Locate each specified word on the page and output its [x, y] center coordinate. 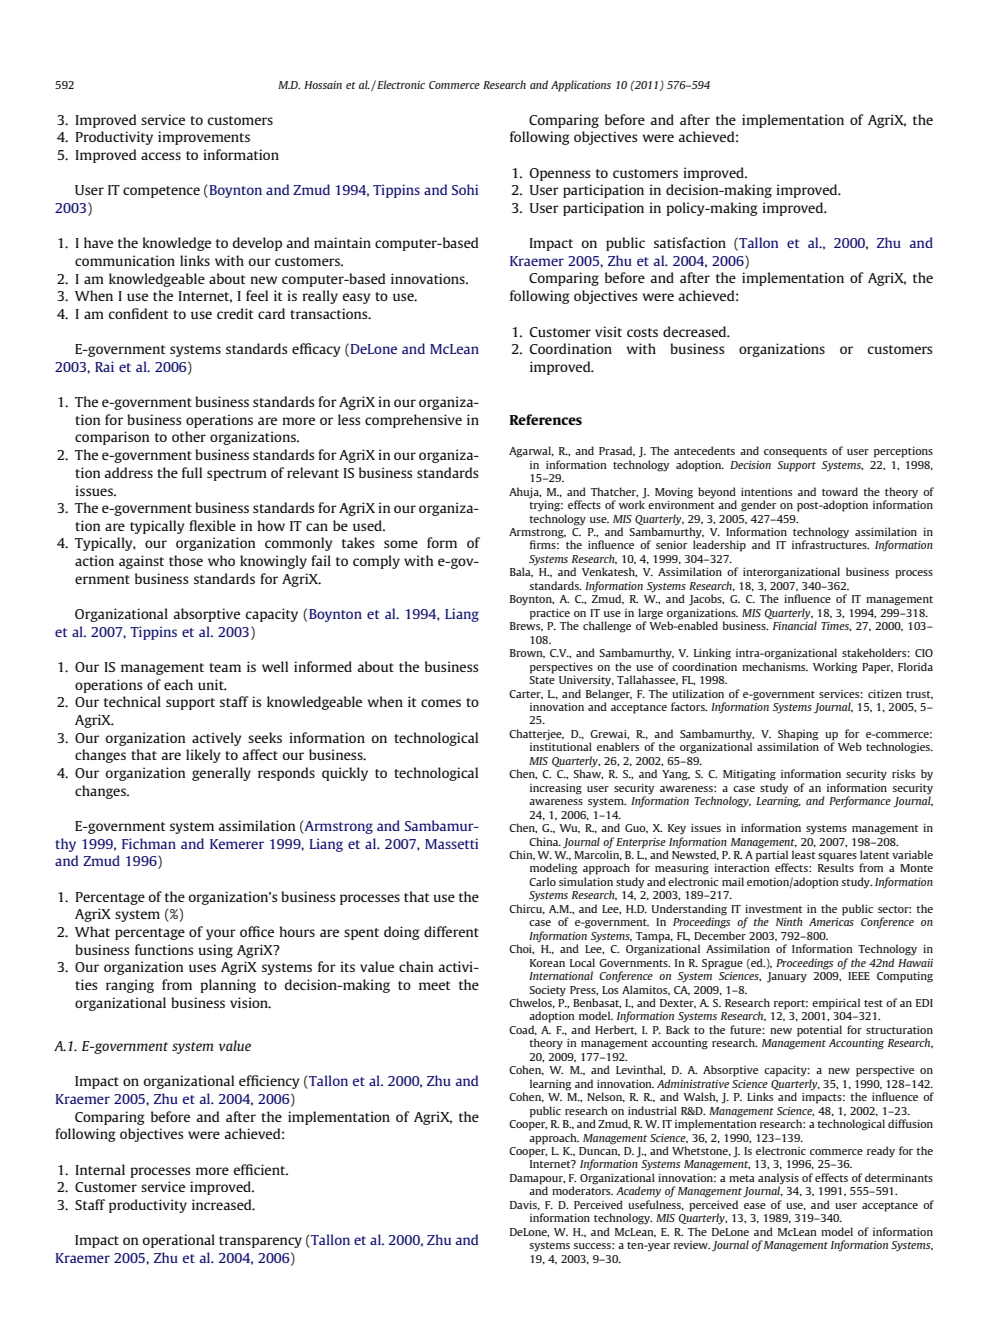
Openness [560, 174]
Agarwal [531, 452]
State [542, 680]
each [178, 684]
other [189, 436]
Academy [638, 1192]
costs [642, 332]
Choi [521, 949]
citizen [885, 693]
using [215, 951]
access [161, 156]
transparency [260, 1242]
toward [840, 491]
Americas [831, 922]
